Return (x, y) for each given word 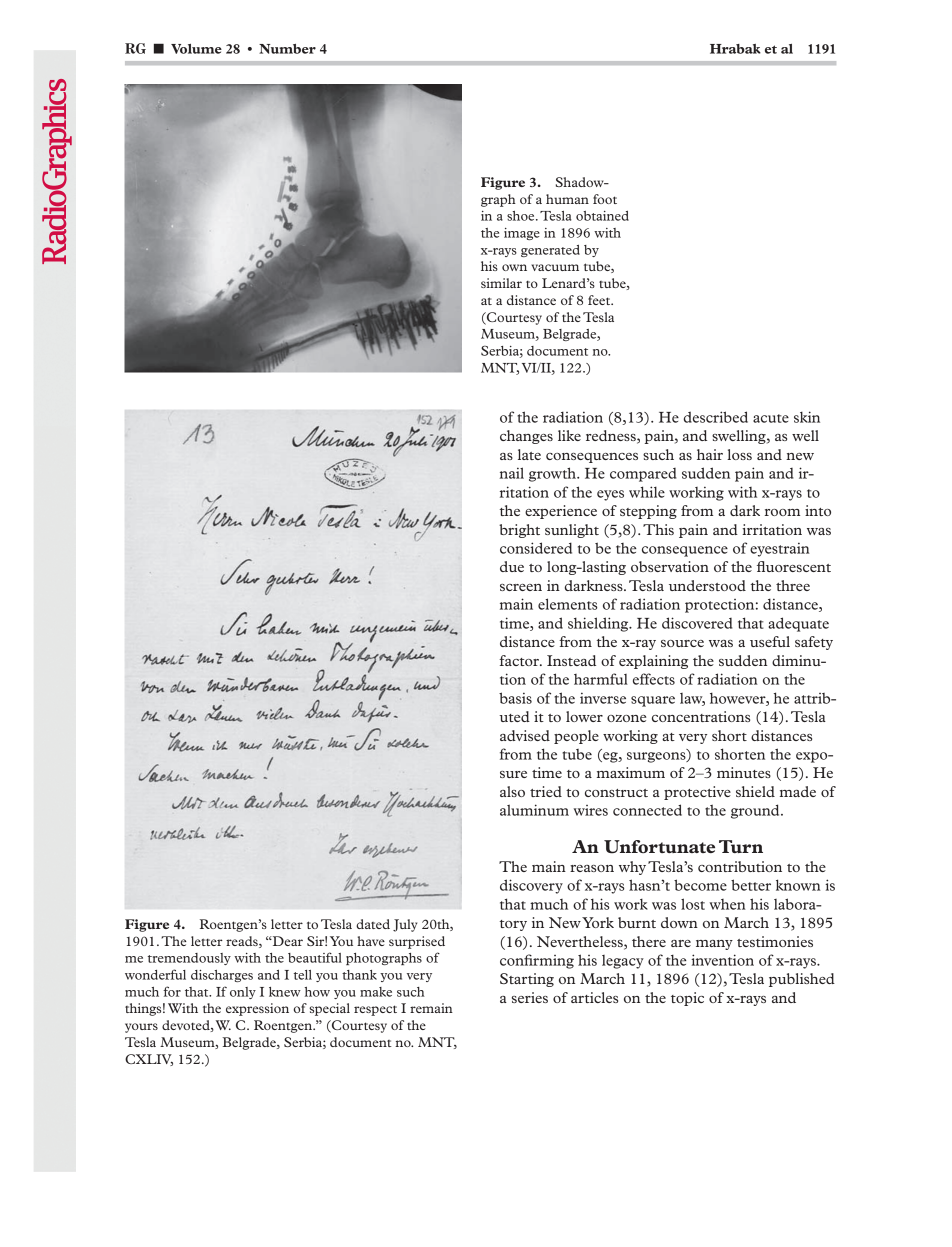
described (716, 417)
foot (605, 199)
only (243, 993)
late (529, 454)
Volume (196, 49)
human (567, 199)
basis (515, 698)
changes (526, 437)
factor (520, 660)
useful (770, 641)
